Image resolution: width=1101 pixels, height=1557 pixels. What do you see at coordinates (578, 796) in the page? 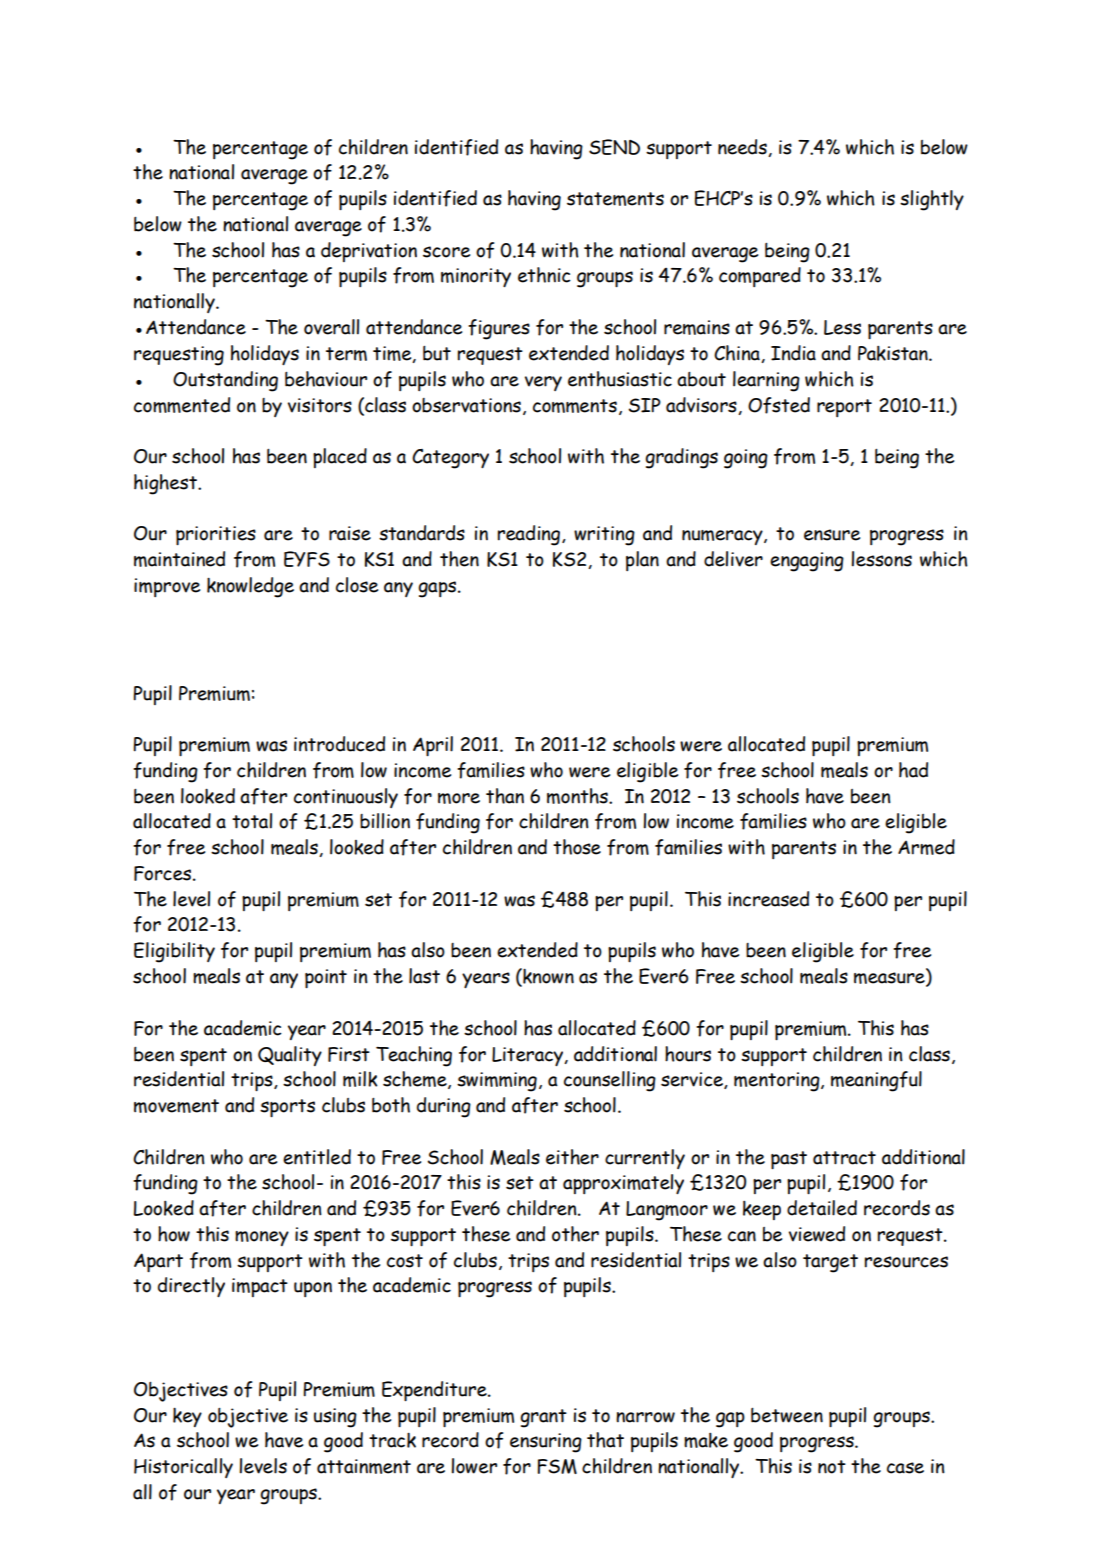
I see `months` at bounding box center [578, 796].
